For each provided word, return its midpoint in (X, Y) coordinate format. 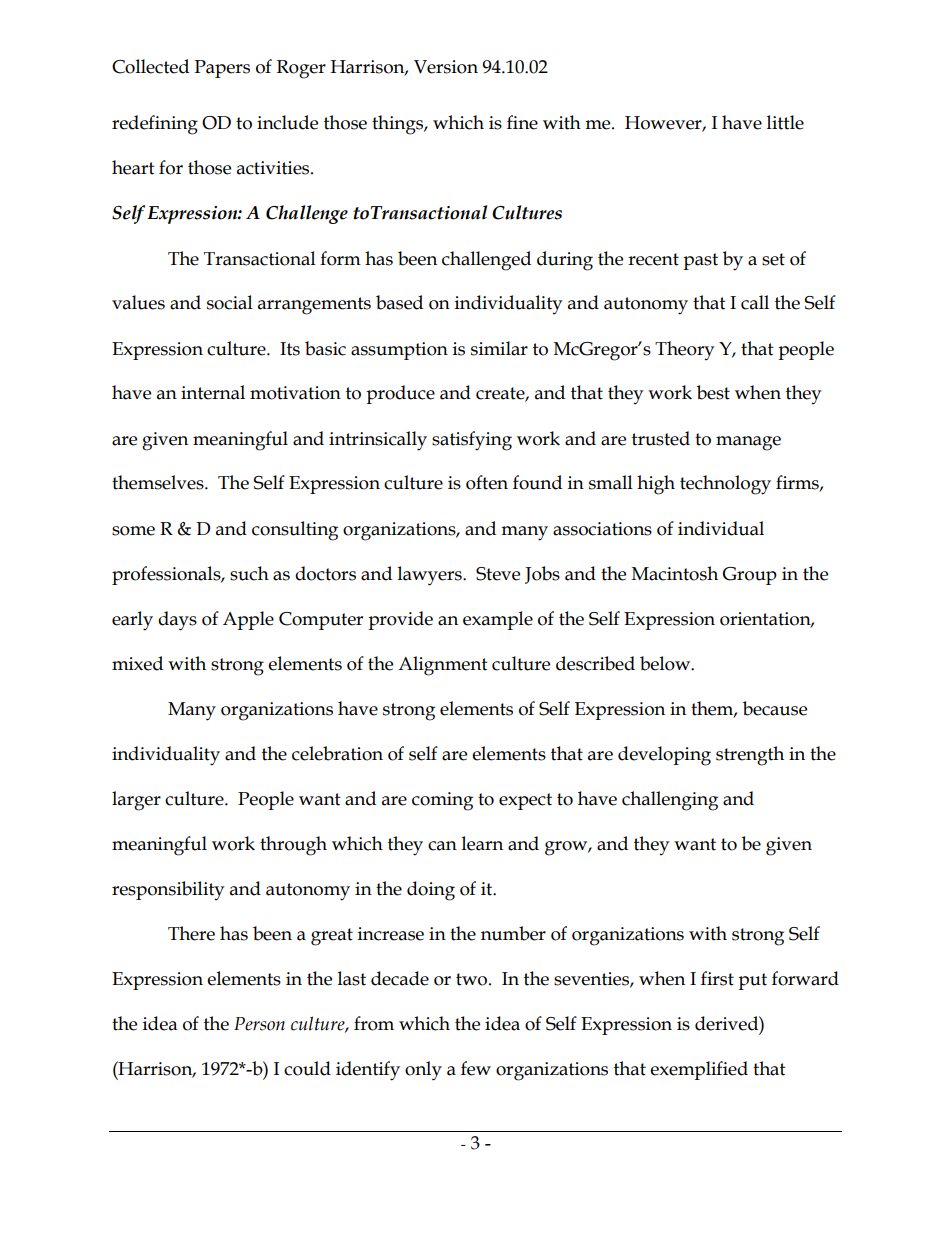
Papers (222, 69)
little (785, 122)
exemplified (699, 1070)
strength (750, 756)
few (476, 1068)
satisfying (472, 441)
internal (213, 392)
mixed (137, 663)
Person (259, 1024)
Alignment (443, 666)
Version (446, 67)
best (713, 392)
